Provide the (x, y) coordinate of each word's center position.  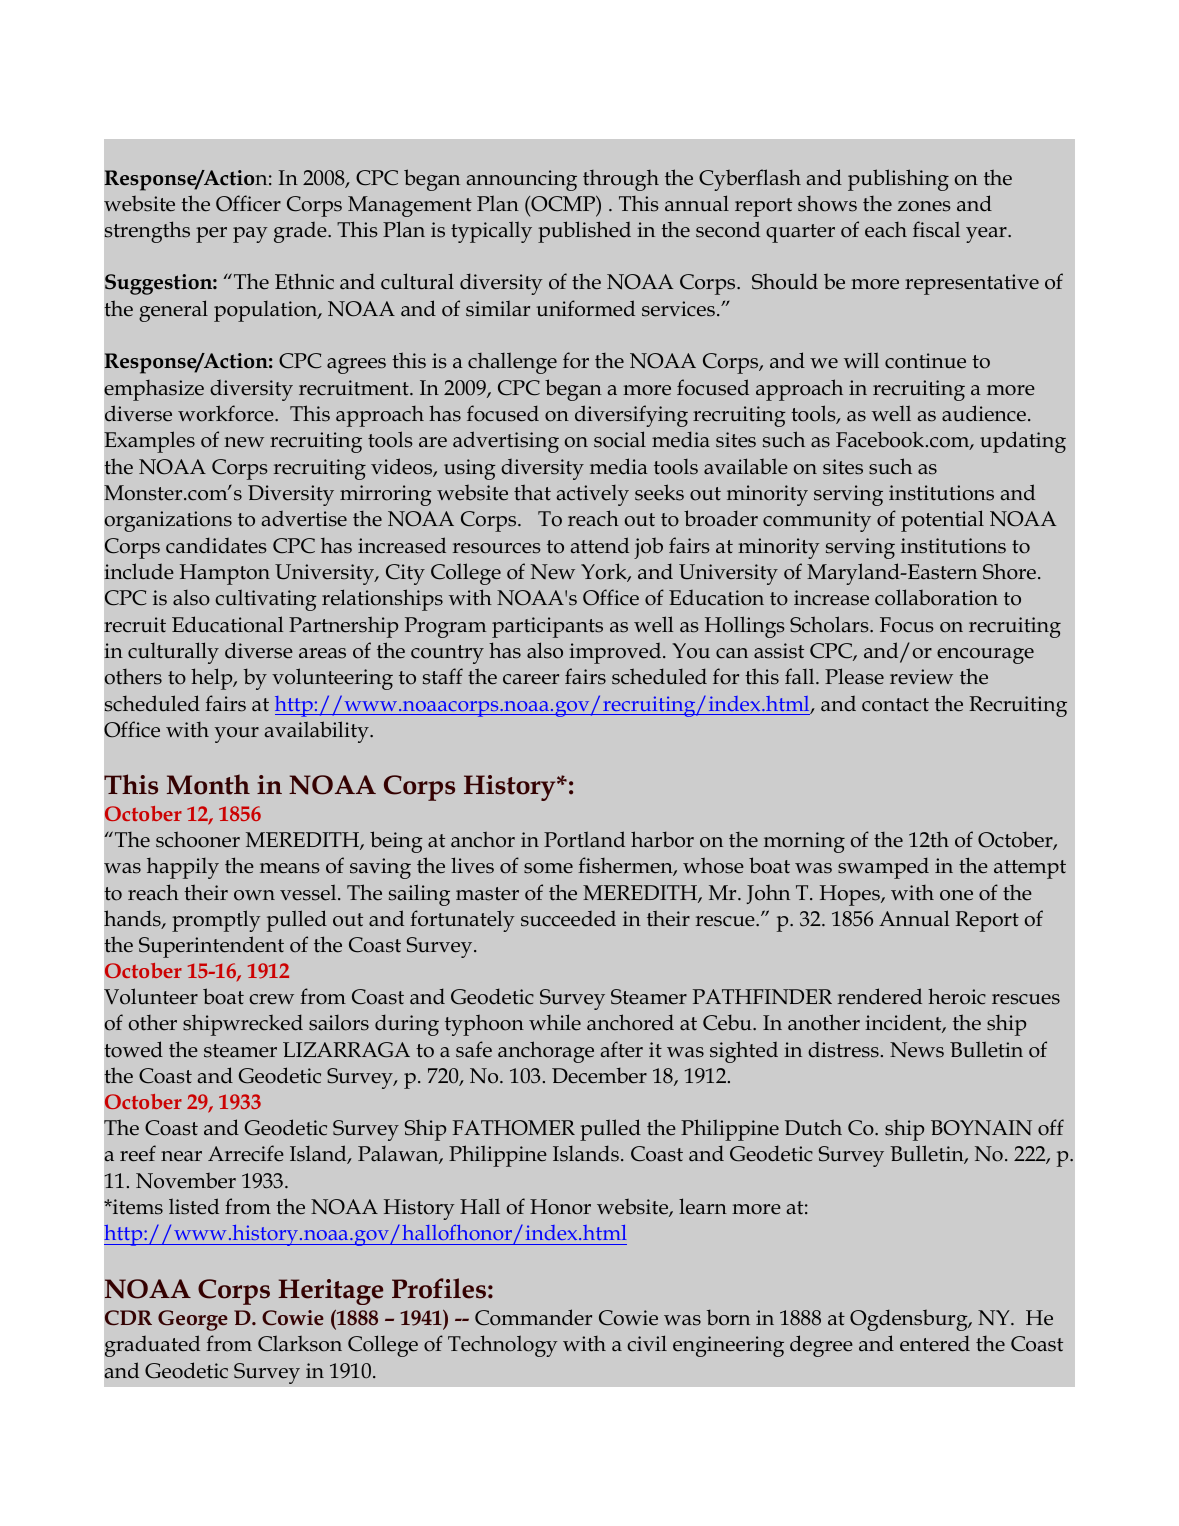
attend (599, 545)
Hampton (225, 574)
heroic (957, 996)
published (584, 232)
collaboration (936, 597)
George (193, 1320)
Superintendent (211, 947)
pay (250, 235)
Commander (533, 1317)
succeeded (568, 919)
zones (924, 206)
